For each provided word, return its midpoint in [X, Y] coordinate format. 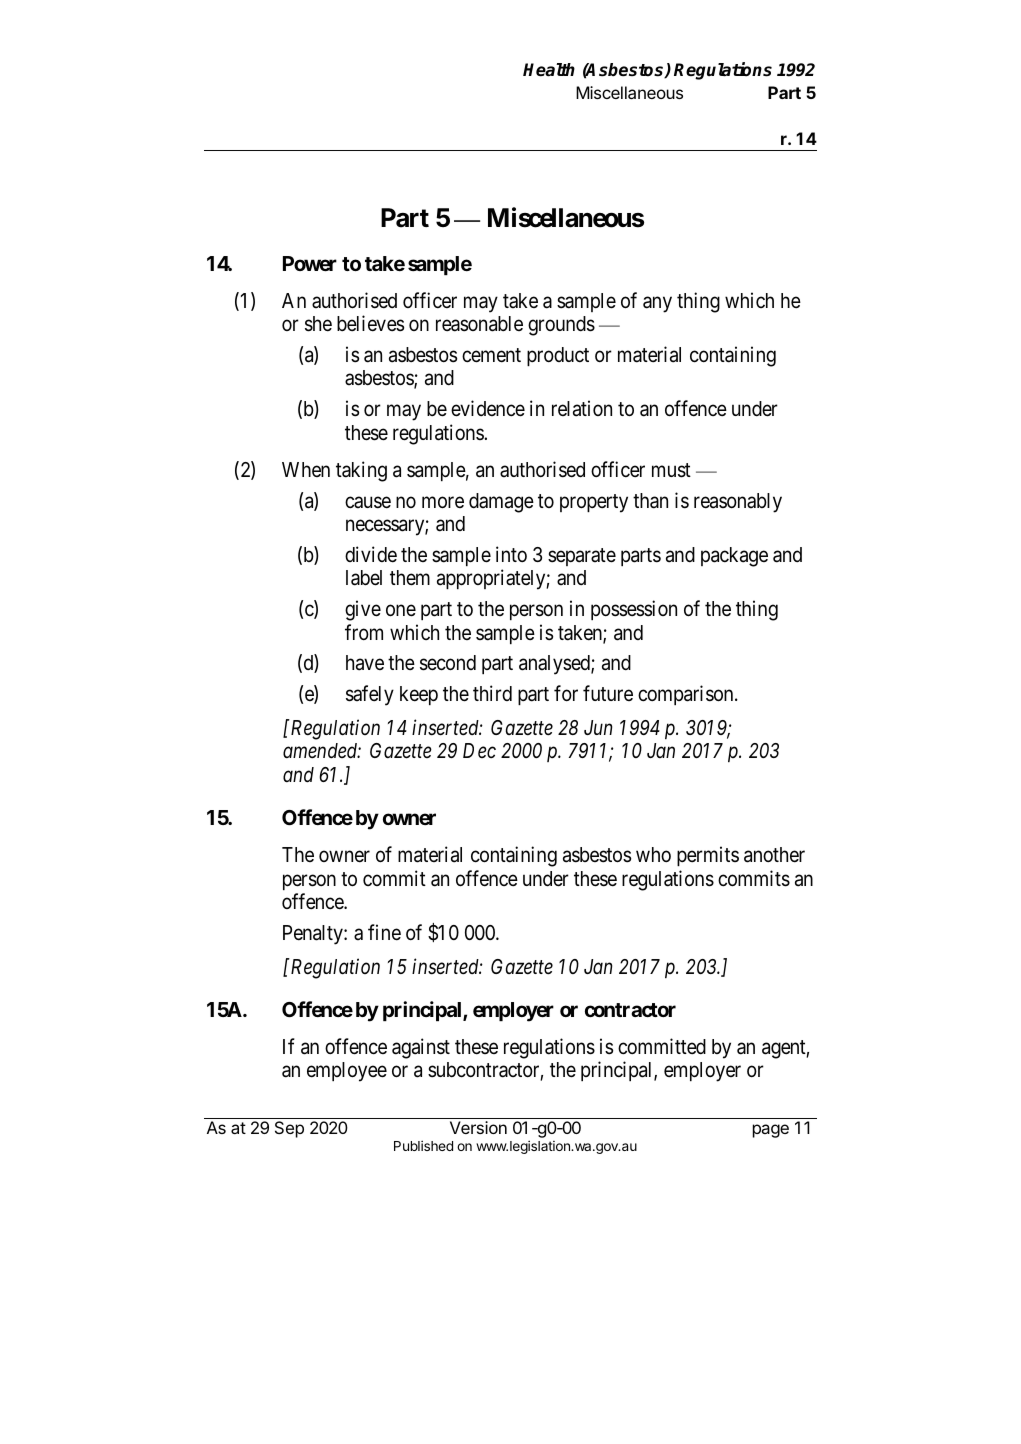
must [671, 470]
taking [361, 471]
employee [347, 1072]
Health [549, 70]
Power [310, 263]
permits [708, 856]
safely [370, 695]
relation [582, 408]
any [657, 304]
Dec [479, 750]
